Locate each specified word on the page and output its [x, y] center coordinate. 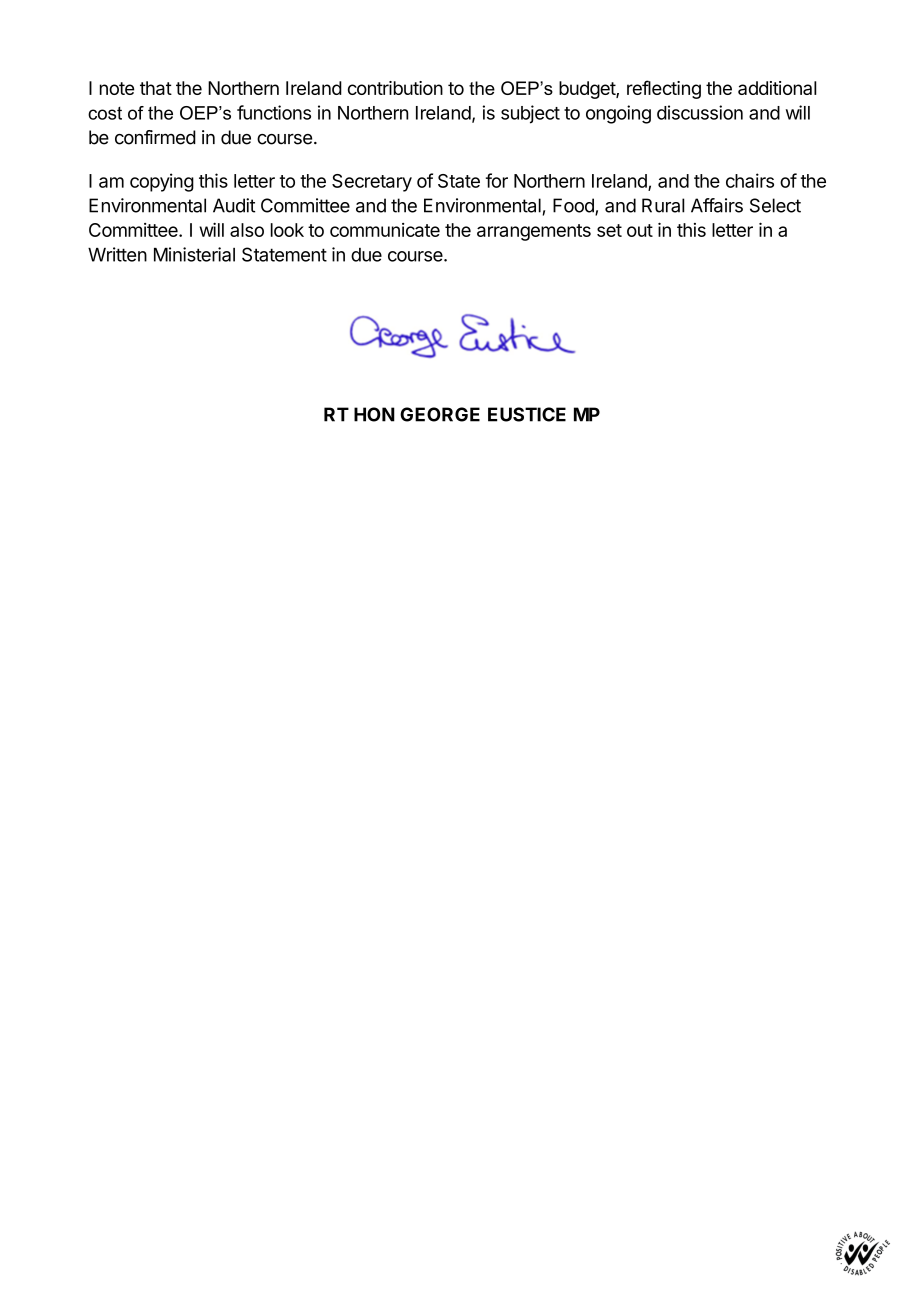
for [497, 180]
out [640, 230]
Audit [234, 205]
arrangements [534, 232]
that [156, 88]
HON [374, 414]
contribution [395, 88]
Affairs [717, 205]
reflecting [664, 89]
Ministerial [194, 254]
